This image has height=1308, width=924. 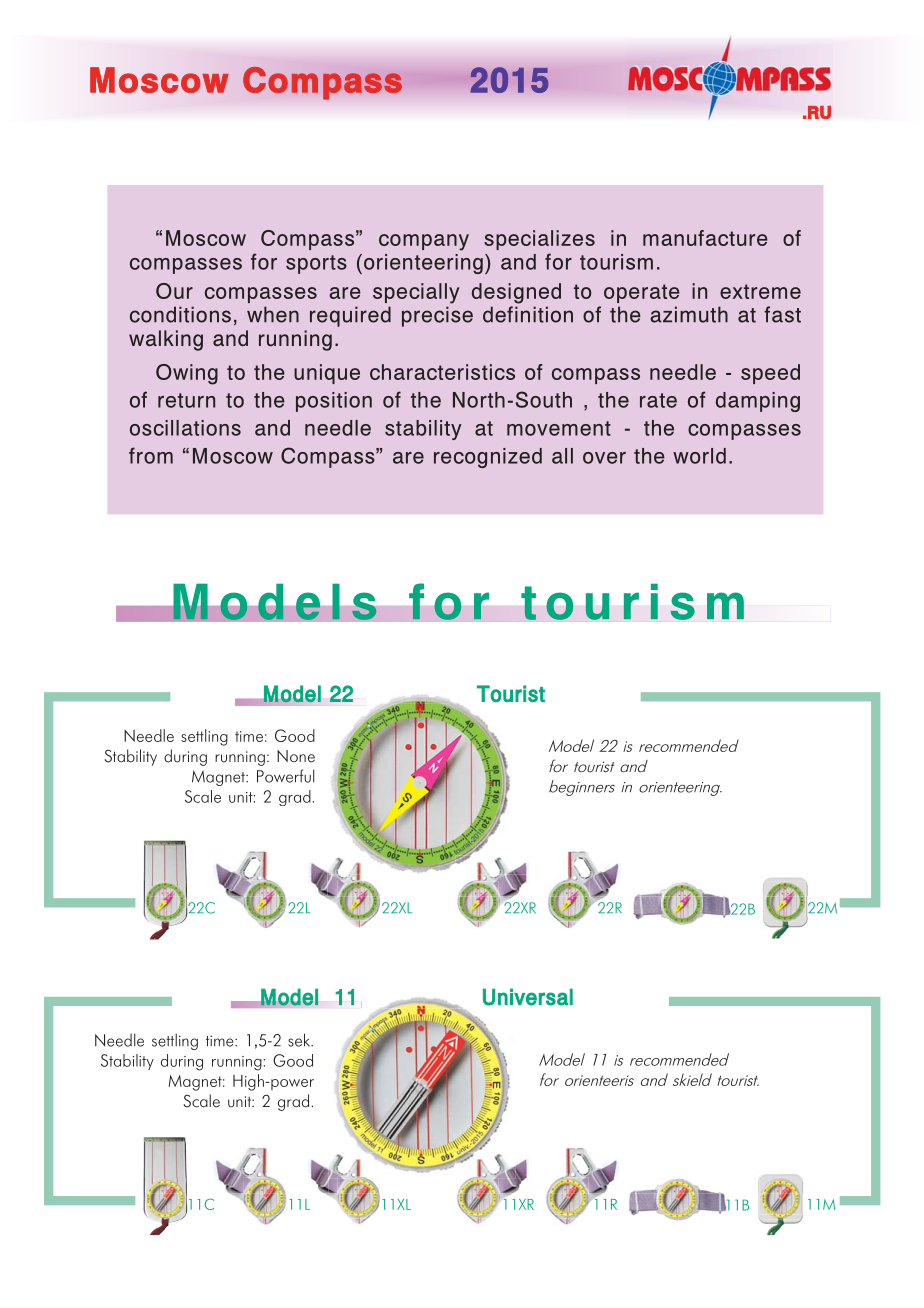 I want to click on beginners, so click(x=582, y=788).
